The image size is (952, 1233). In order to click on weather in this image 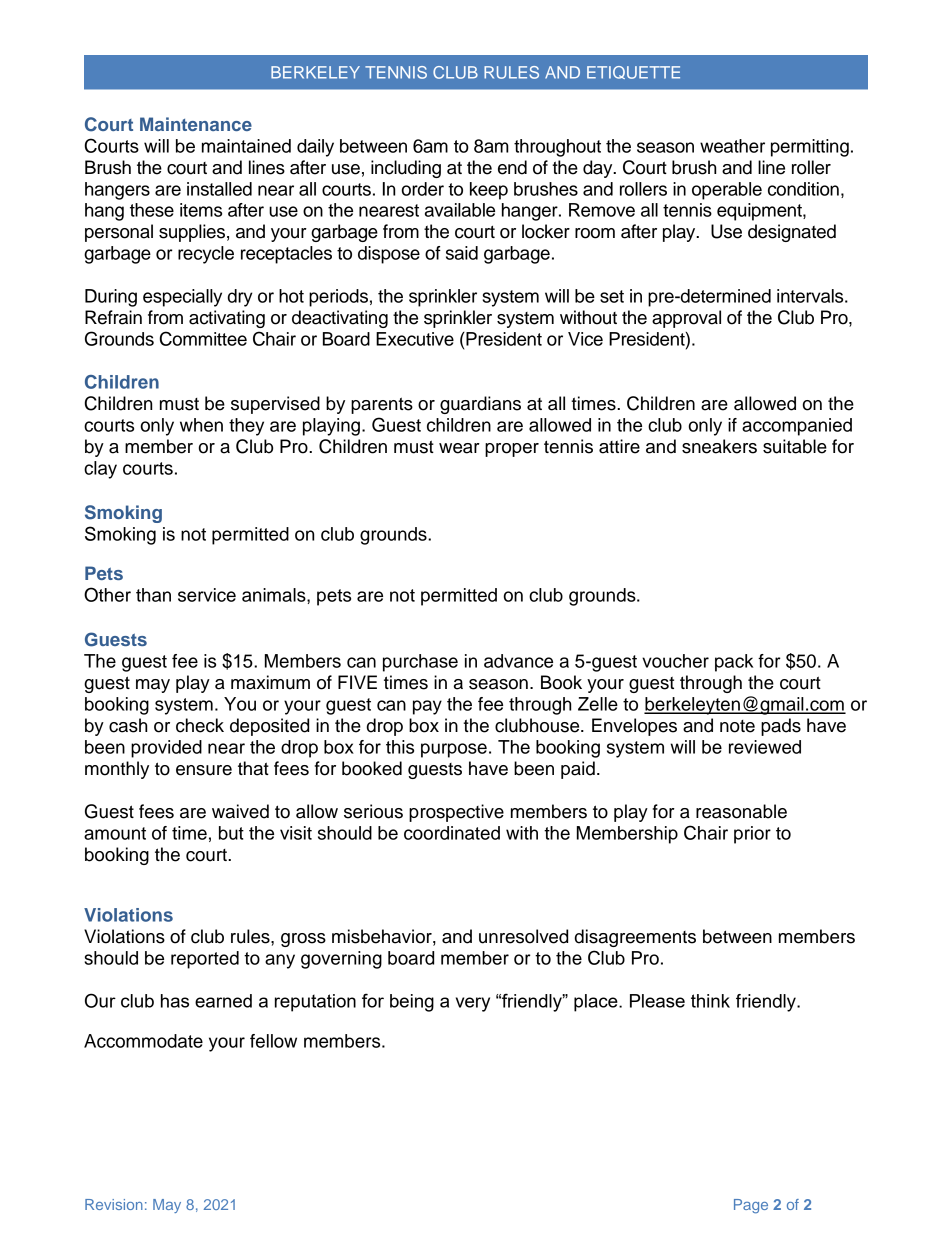, I will do `click(732, 146)`.
